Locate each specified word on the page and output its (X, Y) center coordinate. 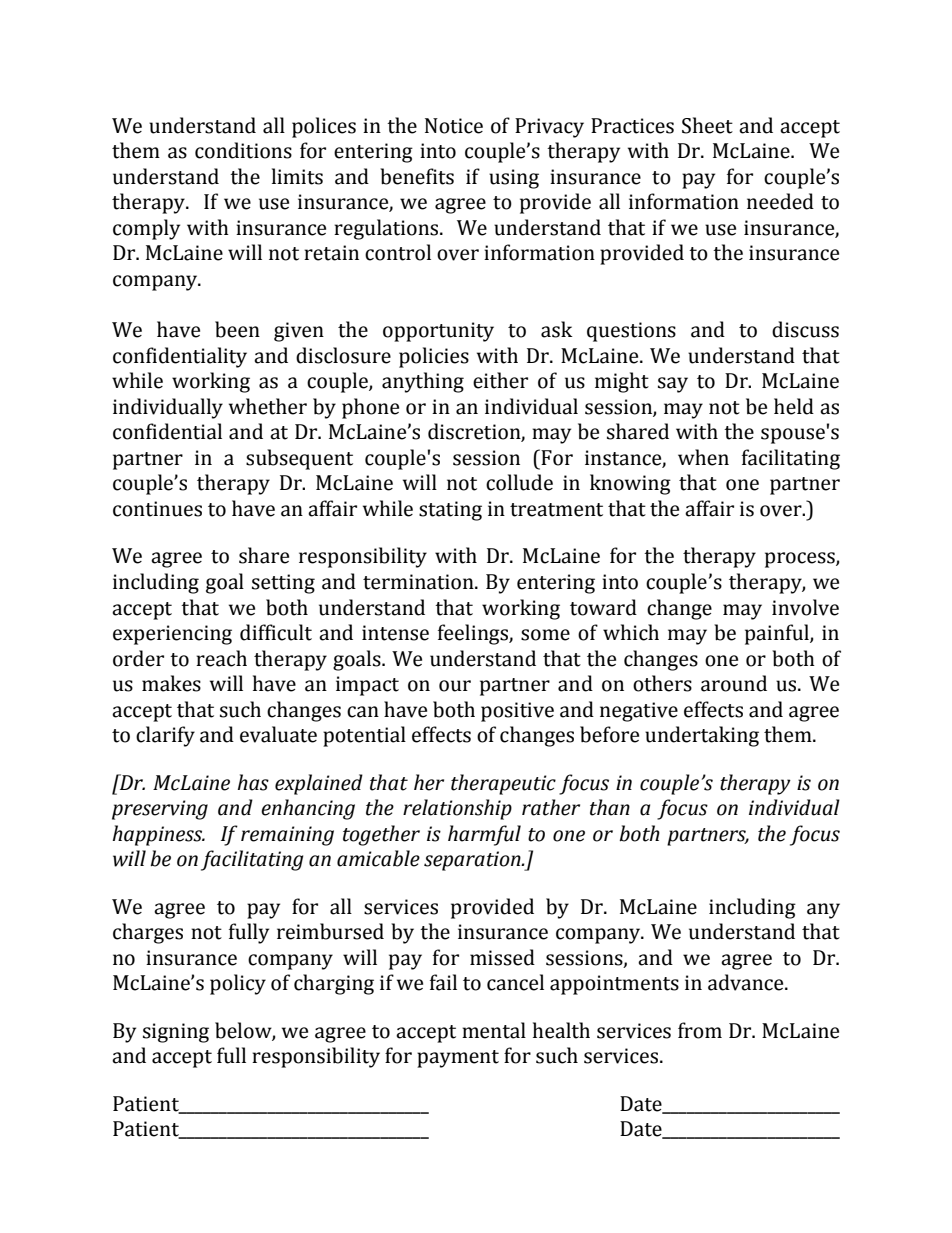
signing (176, 1033)
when (703, 457)
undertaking (702, 736)
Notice (454, 126)
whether (268, 406)
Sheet (707, 125)
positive (517, 712)
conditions (243, 150)
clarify (165, 736)
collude (519, 482)
